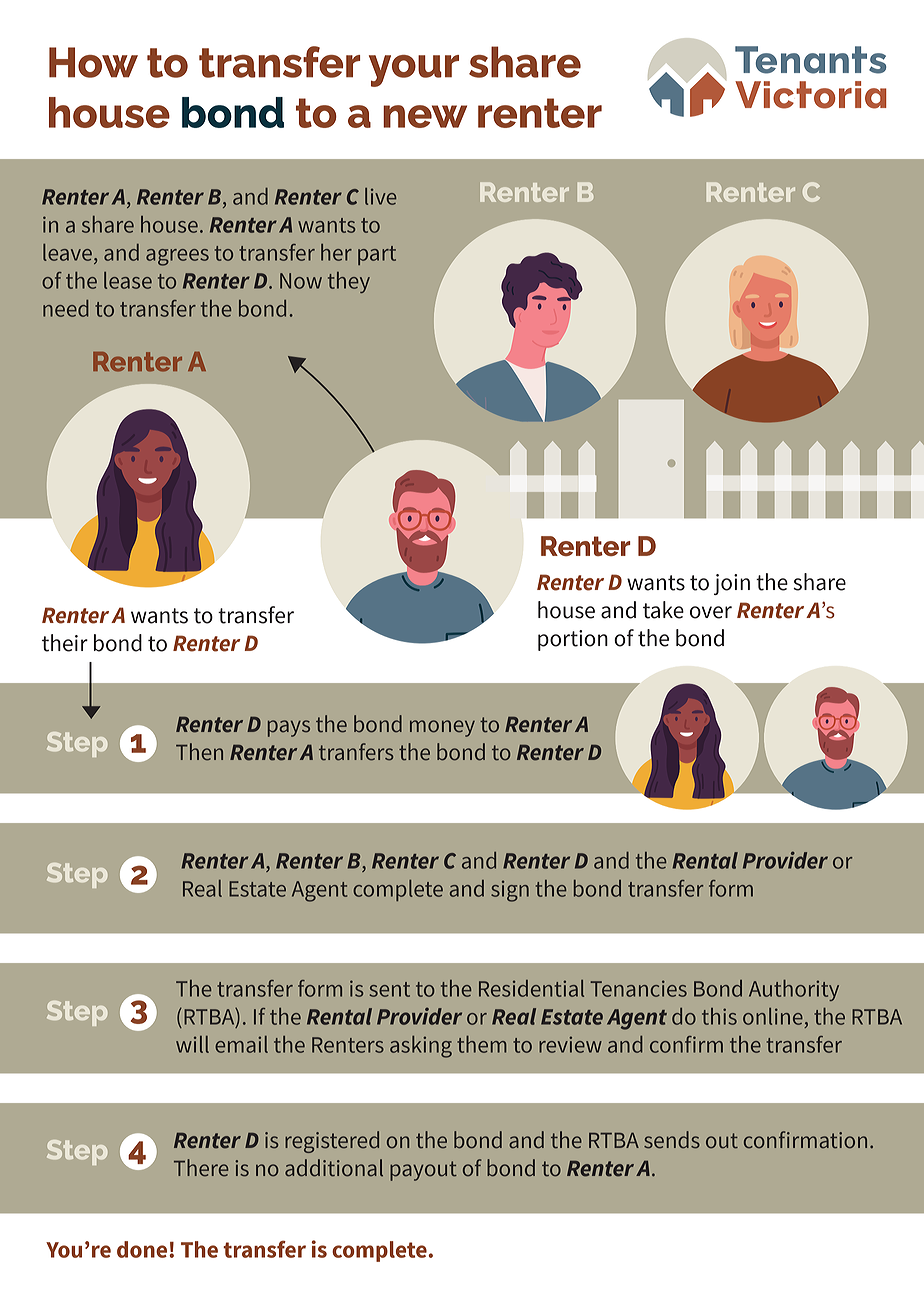 The width and height of the document is (924, 1308). What do you see at coordinates (732, 584) in the document?
I see `join` at bounding box center [732, 584].
